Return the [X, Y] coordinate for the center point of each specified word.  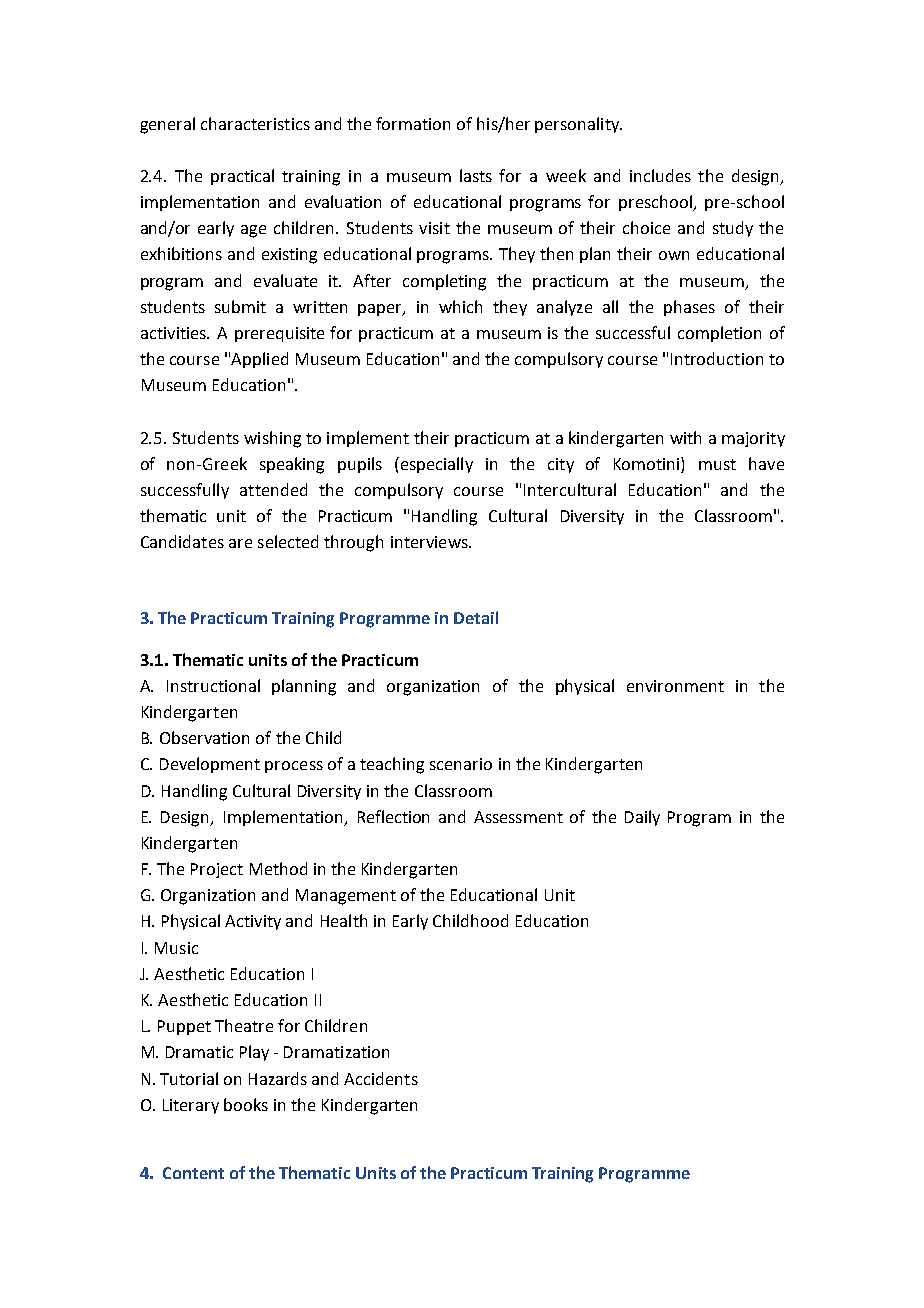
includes [660, 175]
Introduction [717, 358]
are [240, 543]
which [460, 306]
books [246, 1104]
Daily [642, 818]
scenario [461, 764]
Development [210, 765]
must [717, 464]
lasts [476, 175]
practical [242, 177]
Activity [253, 922]
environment [675, 686]
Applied [259, 360]
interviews [430, 542]
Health [344, 920]
